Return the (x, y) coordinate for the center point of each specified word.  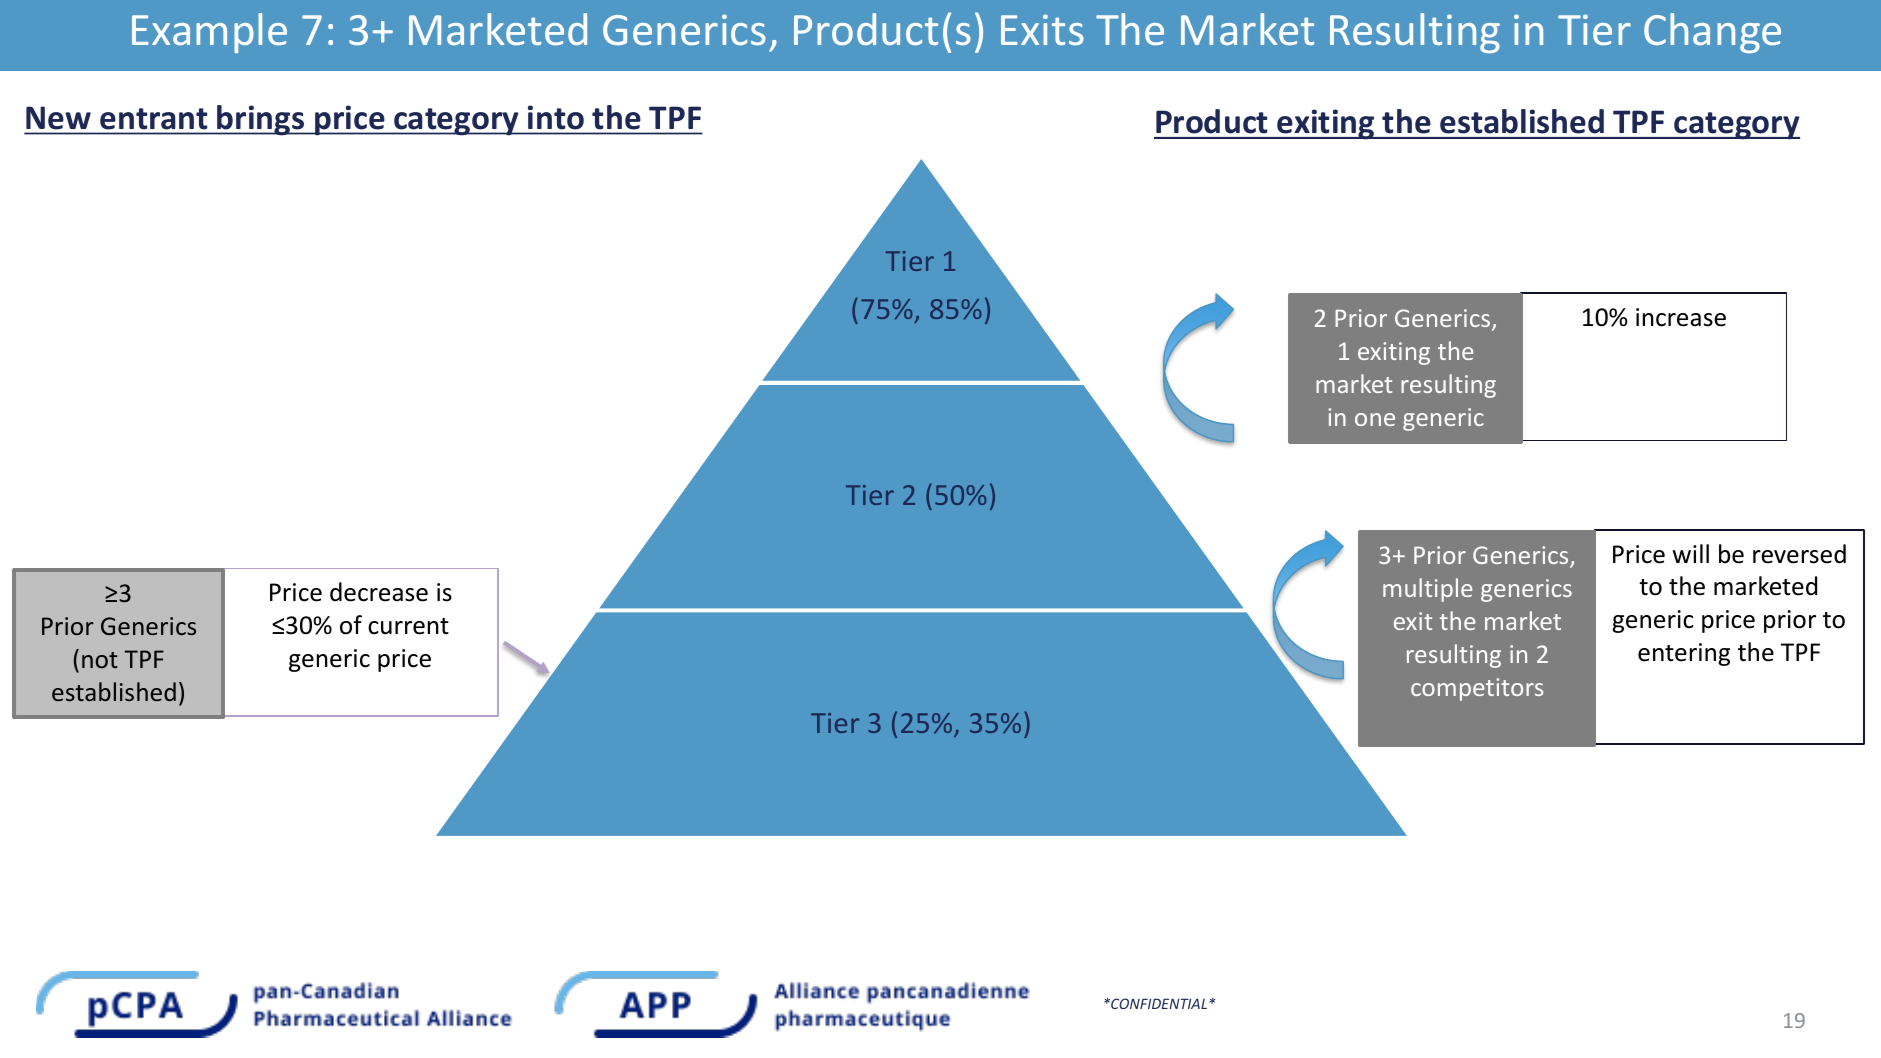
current (408, 626)
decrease (379, 592)
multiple (1427, 590)
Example (209, 33)
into (556, 117)
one (1375, 419)
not (100, 660)
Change (1712, 33)
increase (1681, 317)
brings (261, 120)
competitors (1477, 689)
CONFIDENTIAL (1158, 1003)
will (1691, 553)
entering (1684, 654)
